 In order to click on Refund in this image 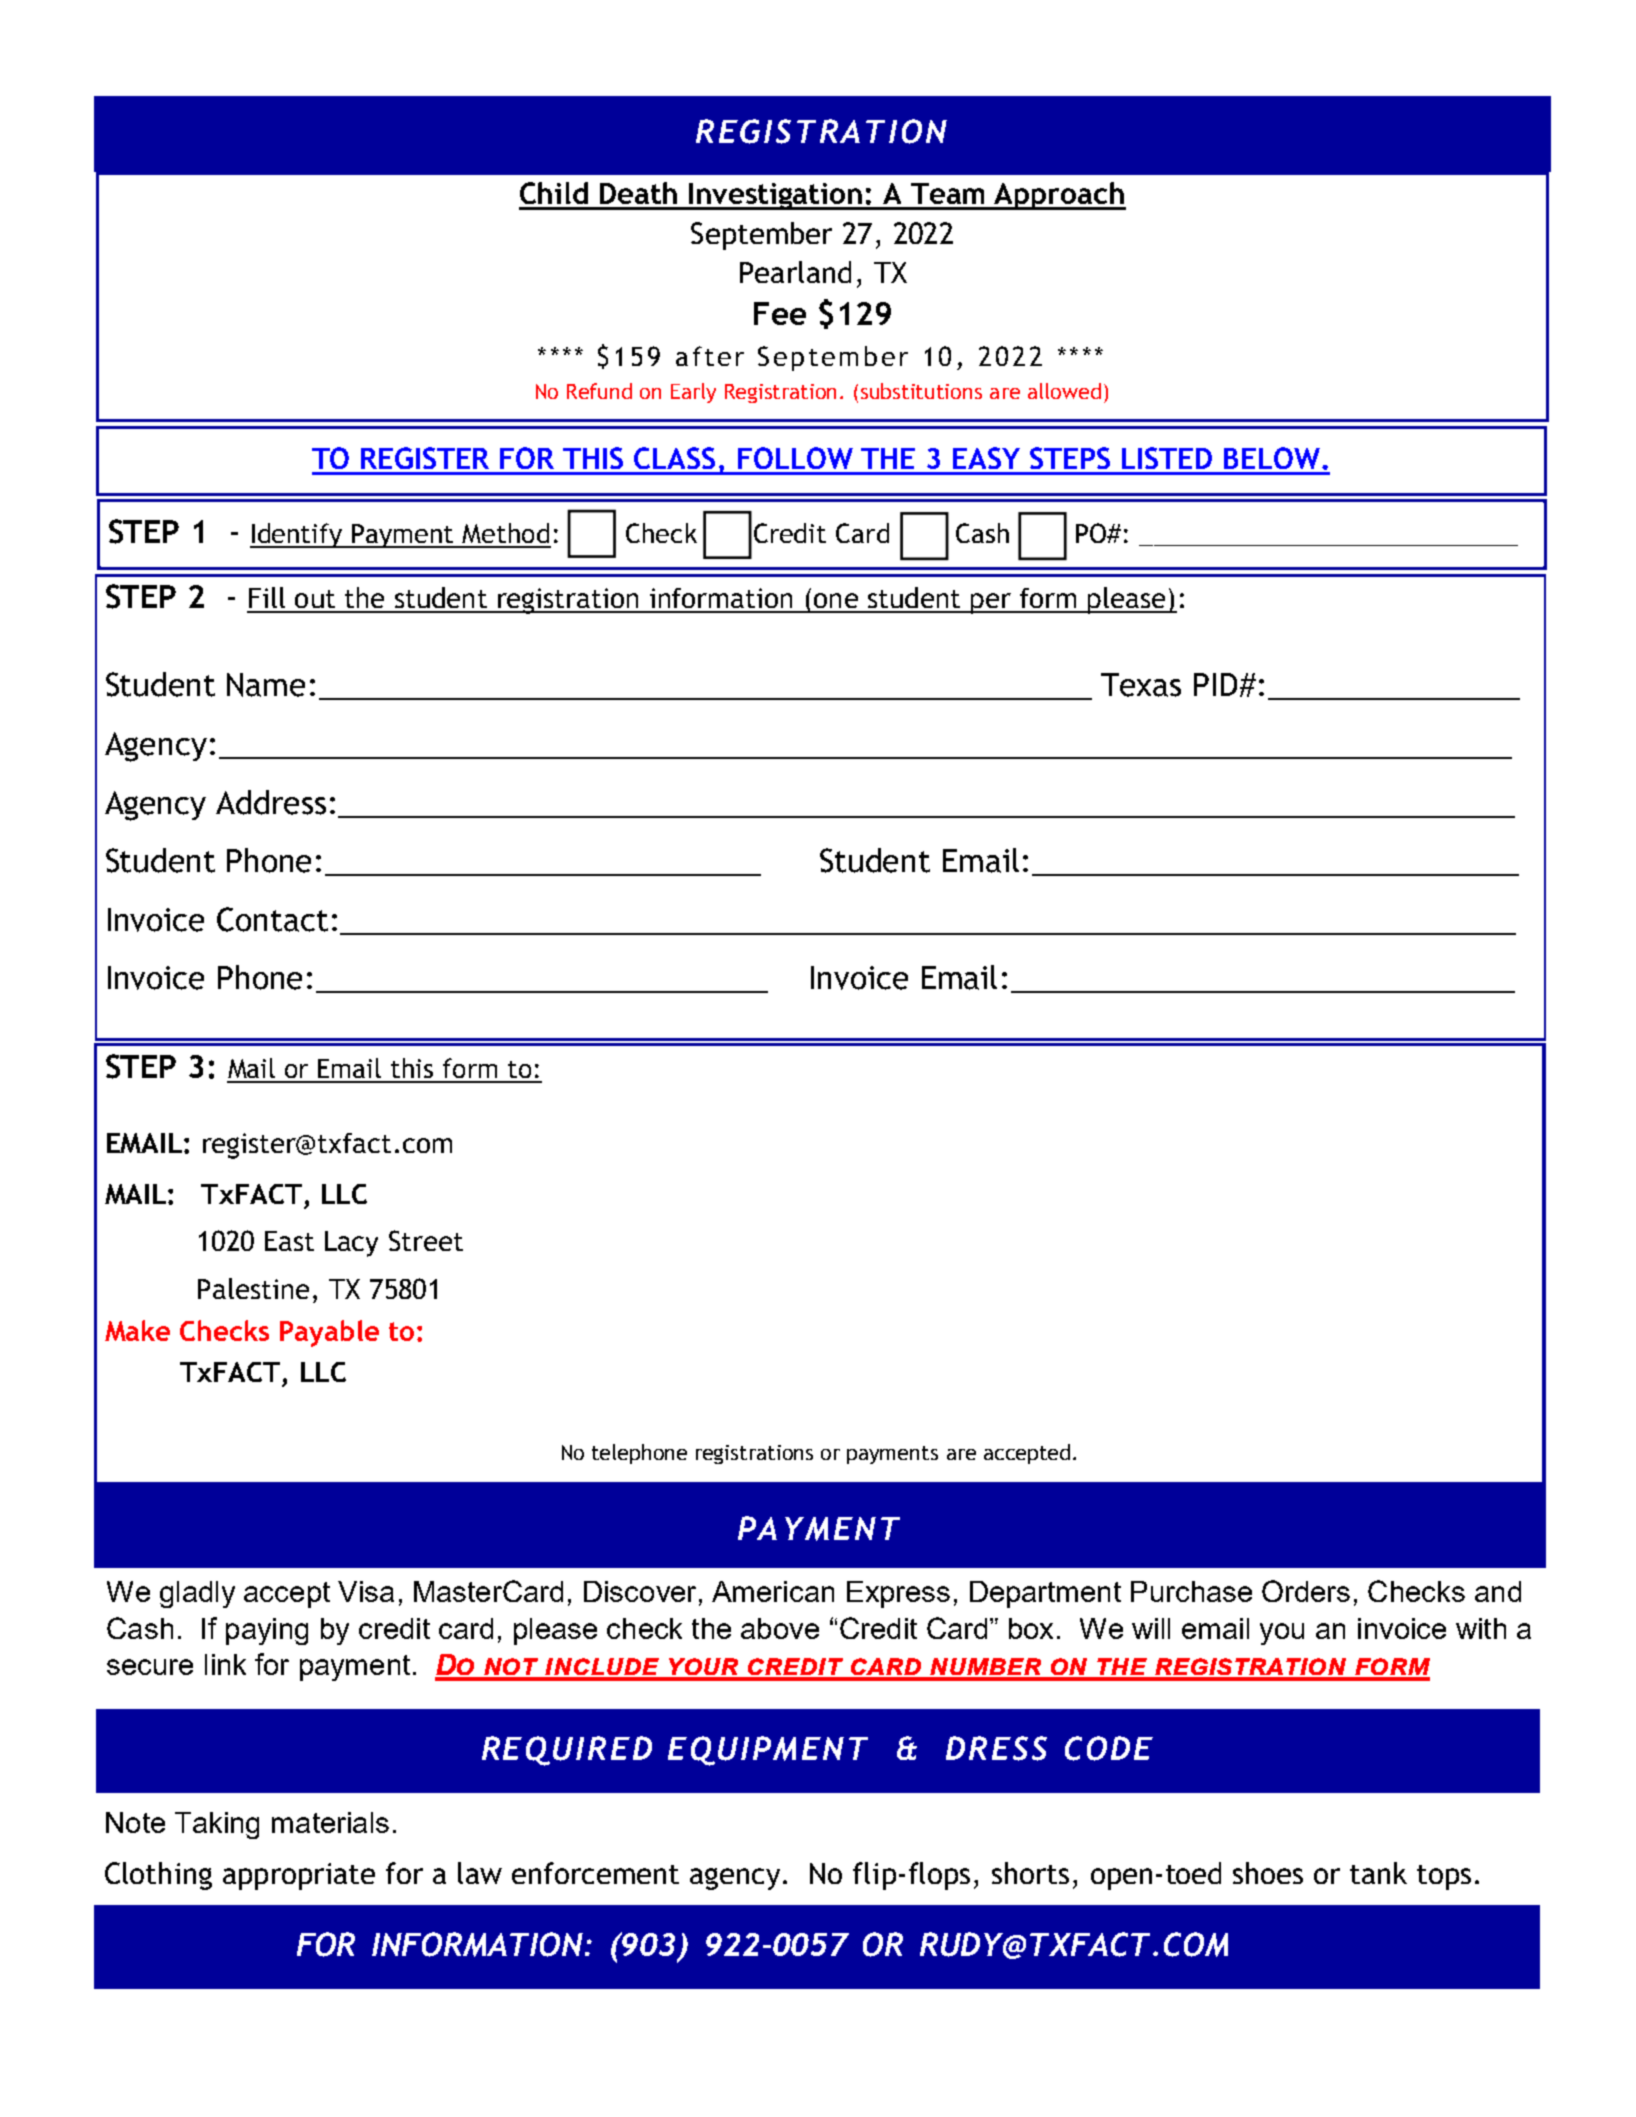, I will do `click(599, 391)`.
